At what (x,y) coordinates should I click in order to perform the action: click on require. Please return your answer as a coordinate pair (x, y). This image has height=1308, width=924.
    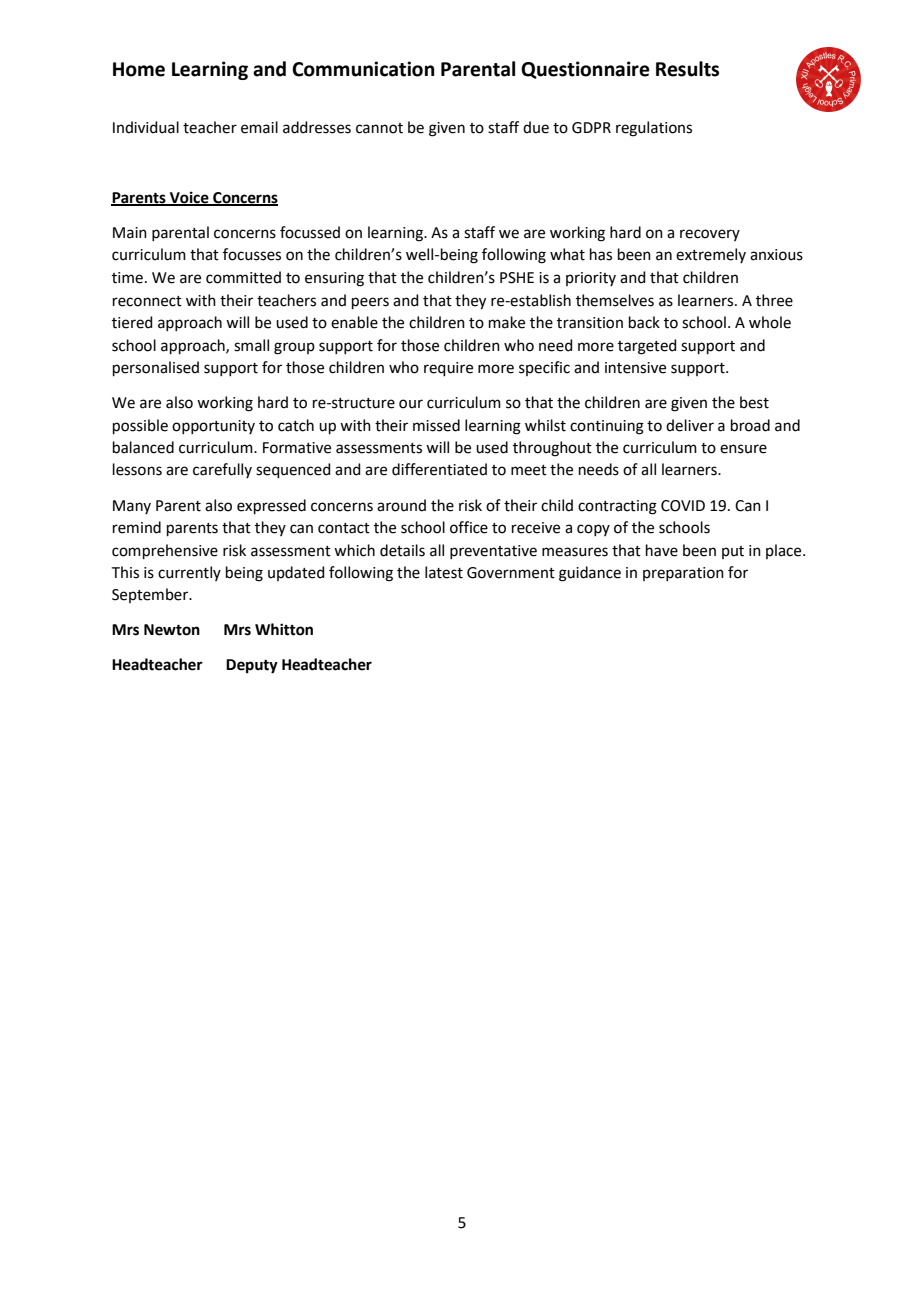
    Looking at the image, I should click on (448, 369).
